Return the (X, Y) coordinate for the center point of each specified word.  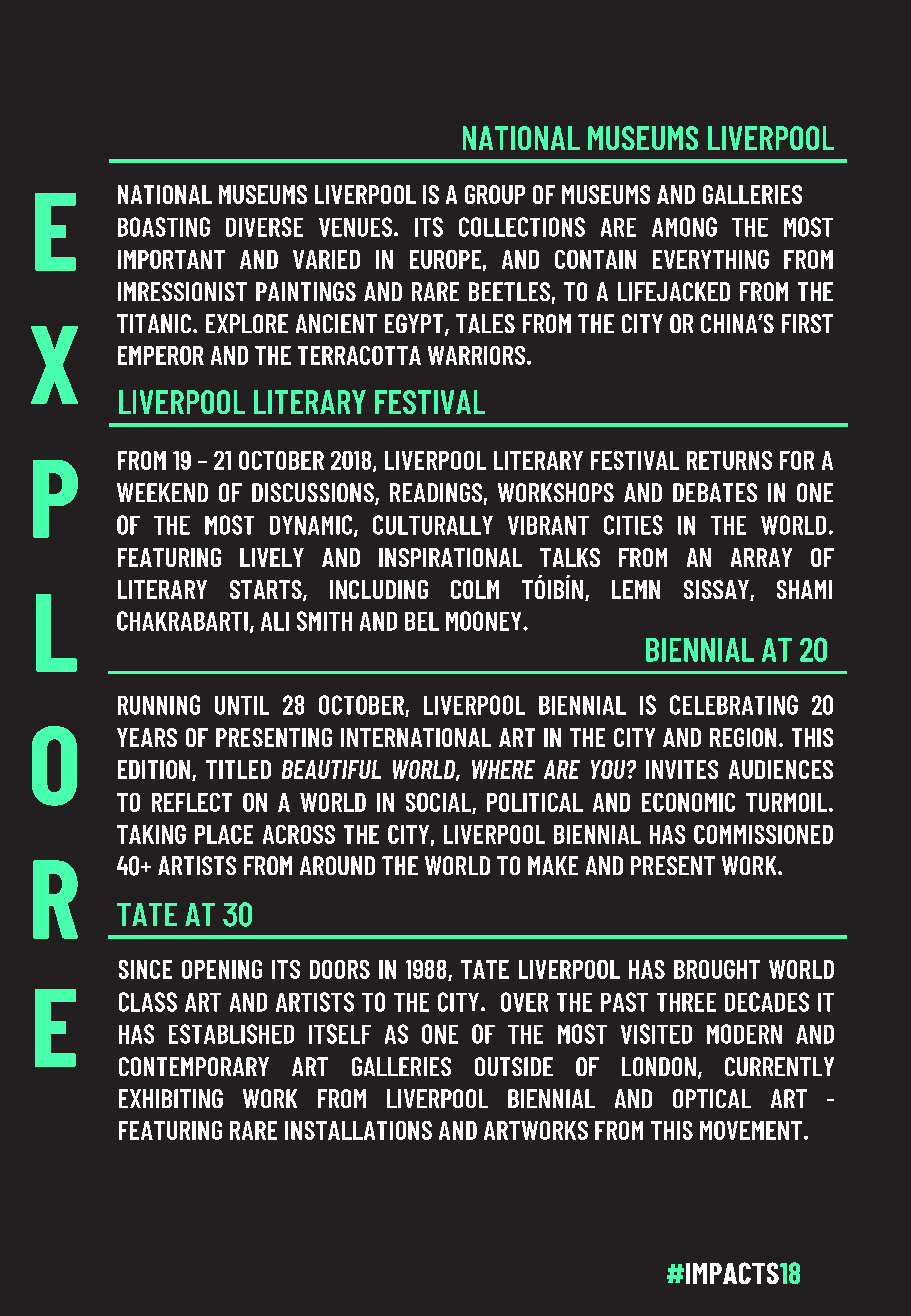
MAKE (553, 865)
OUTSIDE (514, 1066)
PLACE (224, 834)
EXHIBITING (171, 1098)
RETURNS (729, 460)
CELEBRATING (734, 705)
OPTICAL (712, 1098)
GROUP (495, 194)
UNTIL (242, 705)
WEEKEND (162, 492)
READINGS (436, 492)
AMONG (684, 227)
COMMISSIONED (763, 834)
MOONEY (485, 621)
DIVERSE (264, 227)
